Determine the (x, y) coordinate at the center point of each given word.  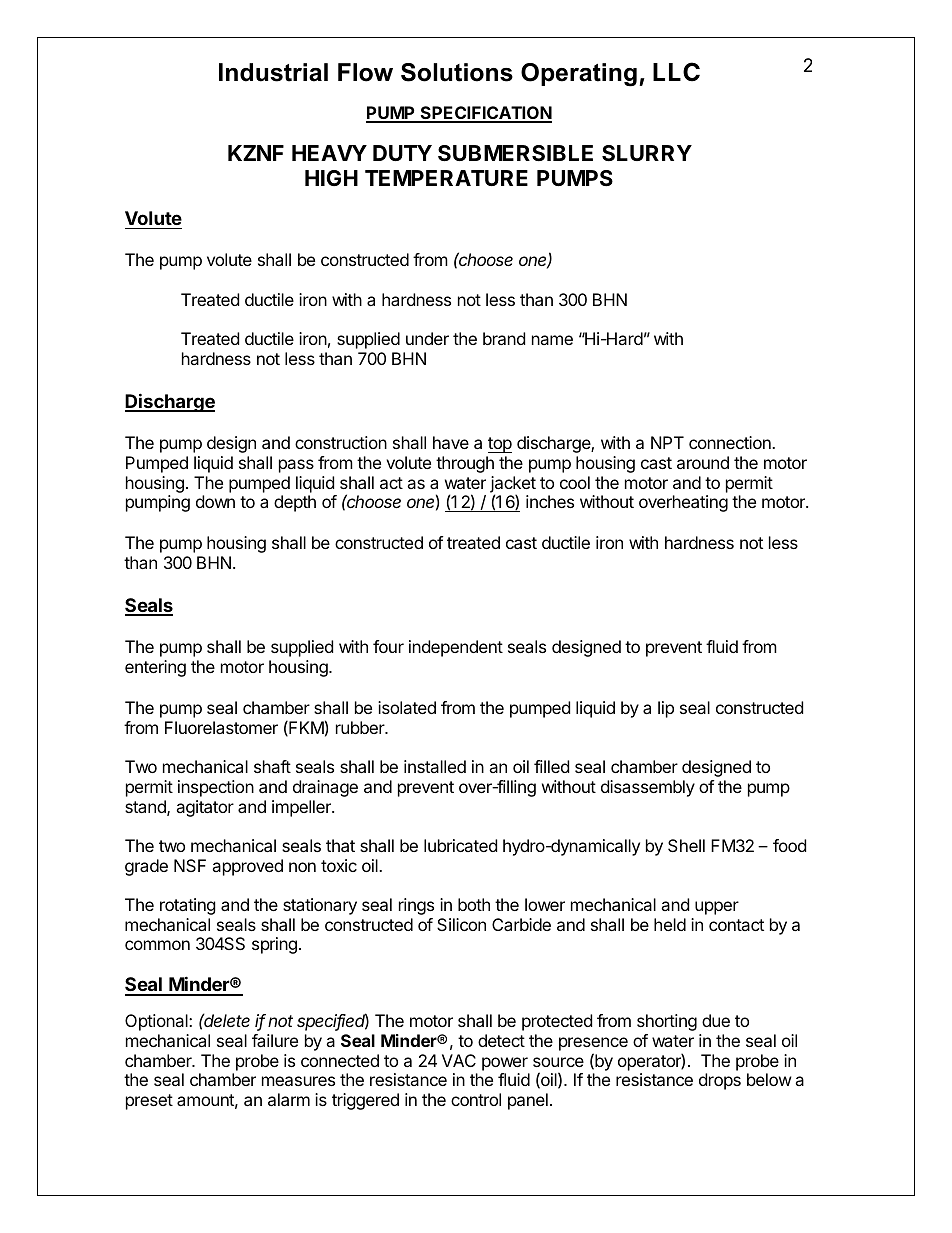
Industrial (273, 72)
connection (731, 442)
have (451, 442)
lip (666, 709)
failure (275, 1040)
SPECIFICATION (485, 114)
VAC (459, 1060)
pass (296, 466)
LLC (676, 72)
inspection (216, 788)
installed (435, 766)
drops (720, 1081)
